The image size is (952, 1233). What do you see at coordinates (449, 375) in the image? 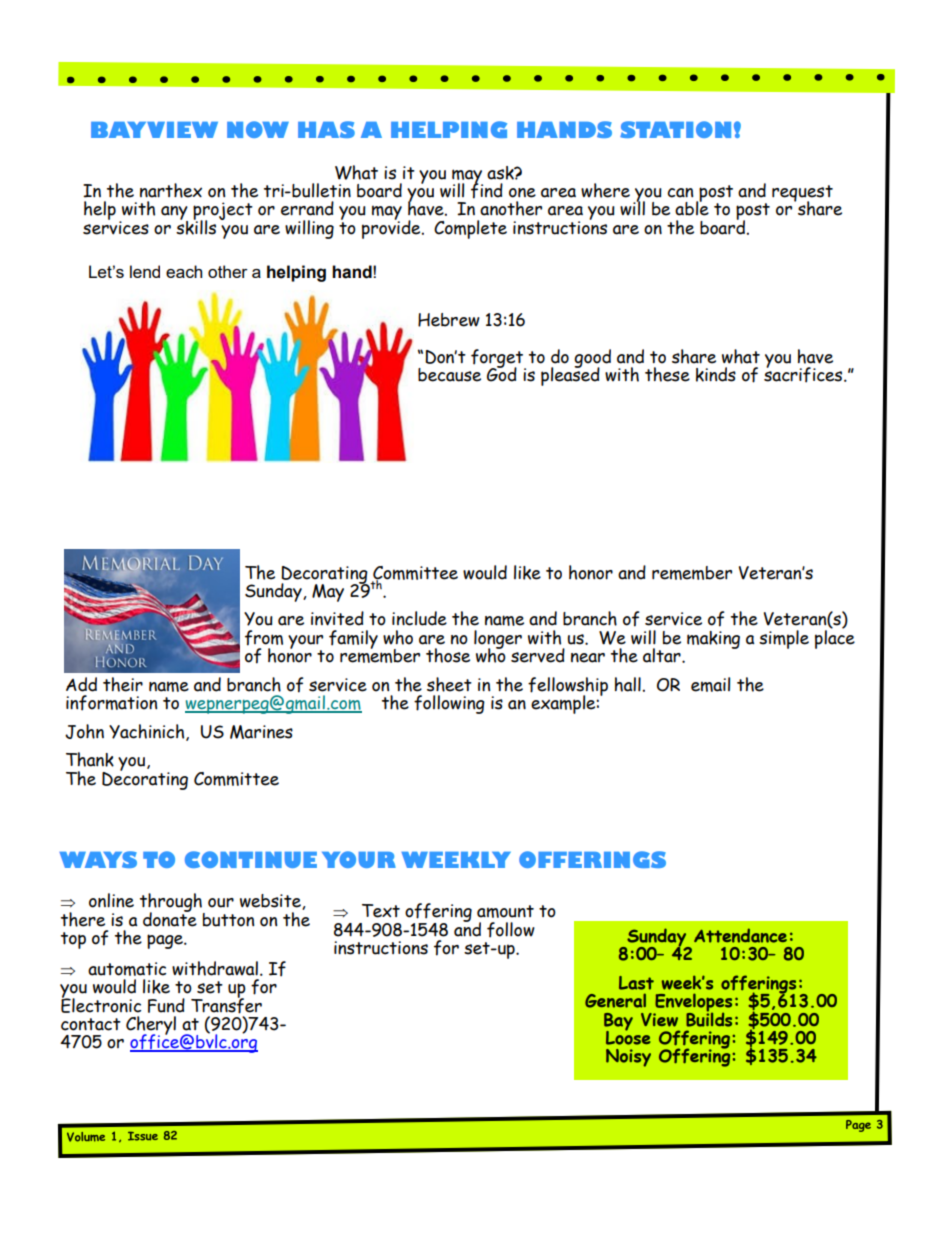
I see `because` at bounding box center [449, 375].
